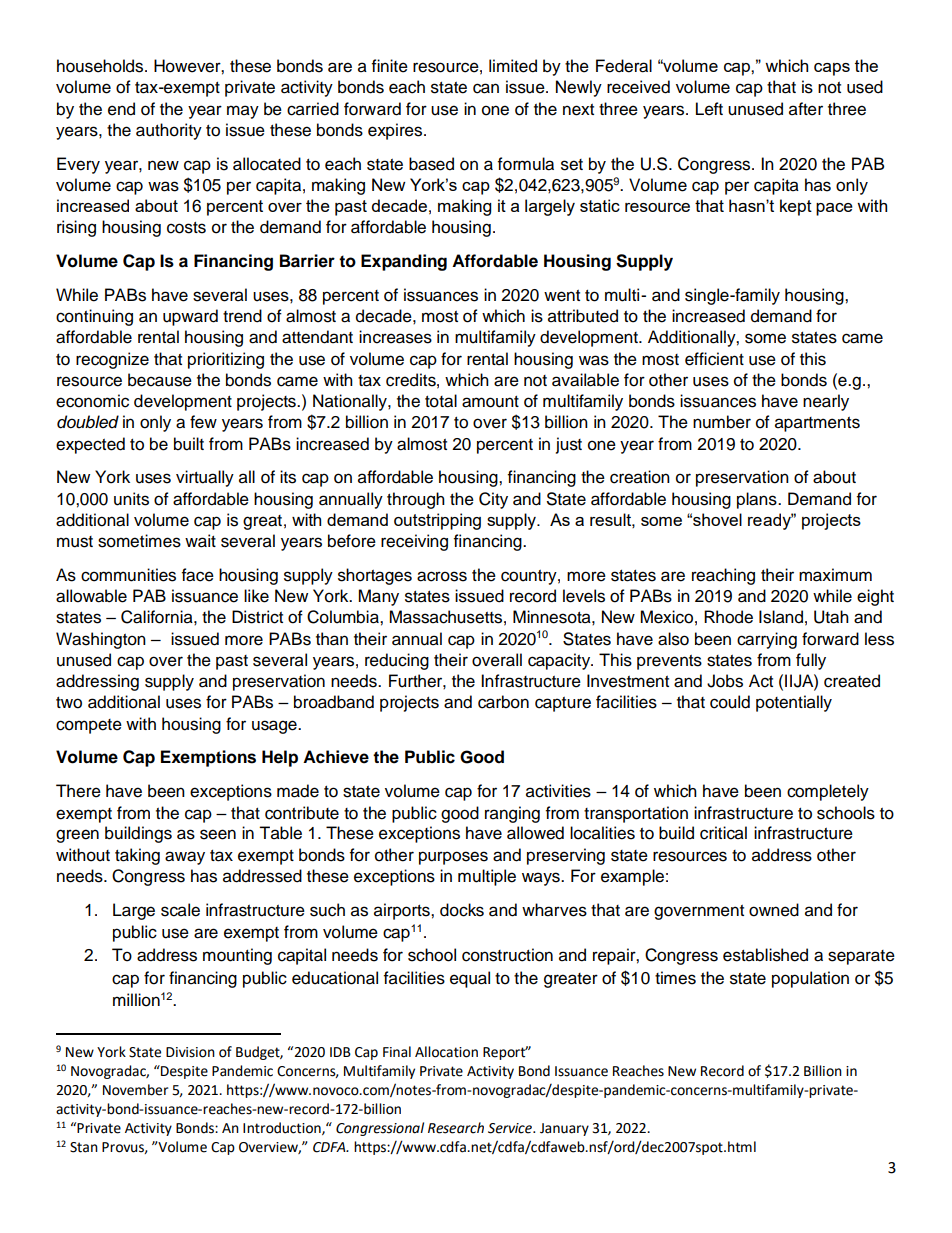  Describe the element at coordinates (169, 131) in the image. I see `authority` at that location.
